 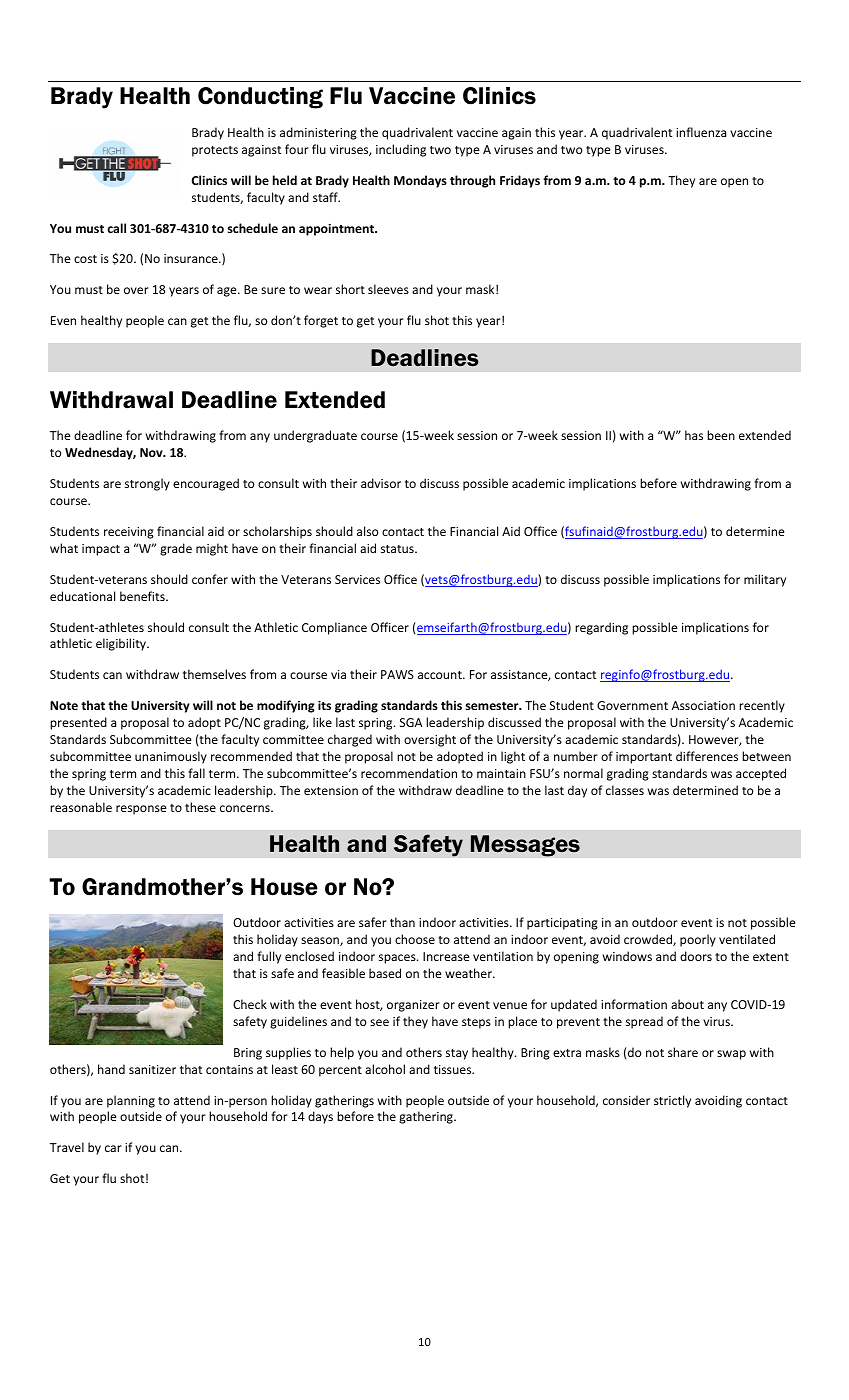 I want to click on planning, so click(x=131, y=1101).
